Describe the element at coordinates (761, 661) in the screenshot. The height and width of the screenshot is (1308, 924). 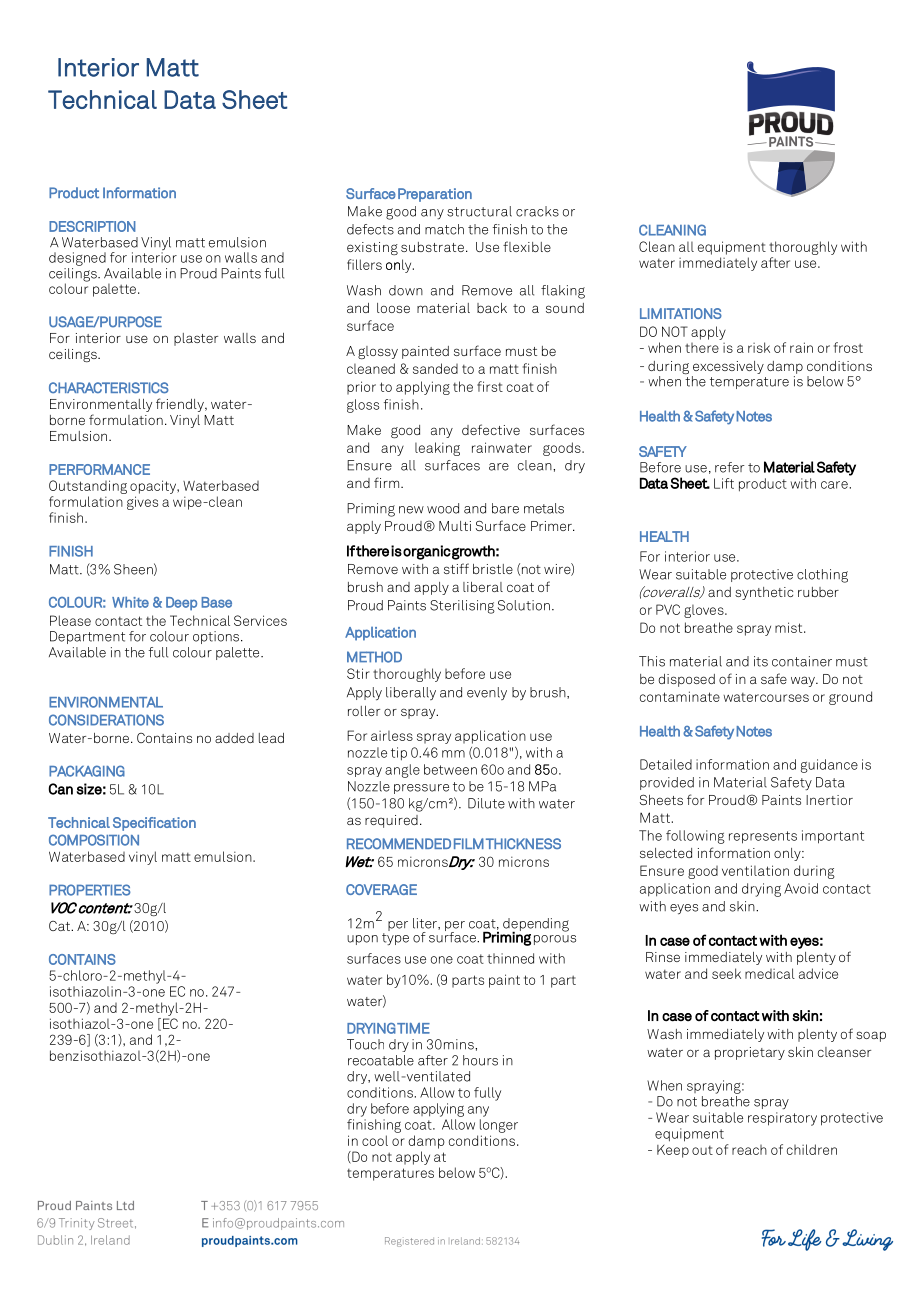
I see `its` at that location.
